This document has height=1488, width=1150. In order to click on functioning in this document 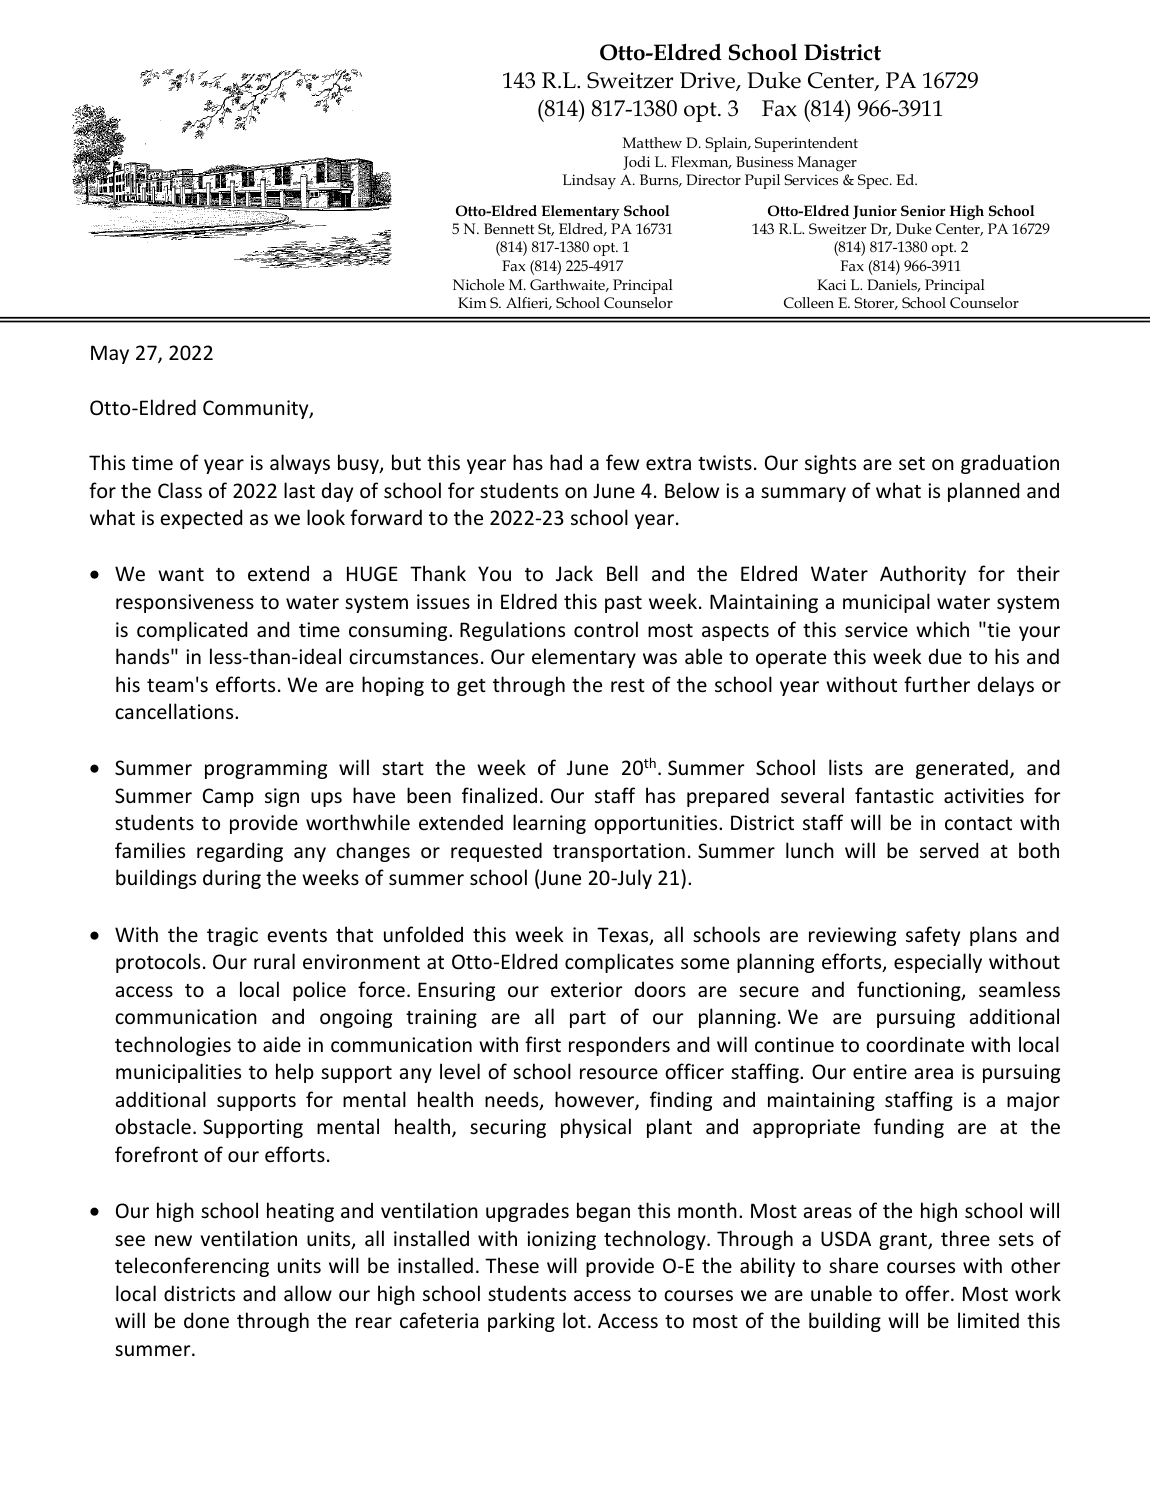, I will do `click(910, 991)`.
